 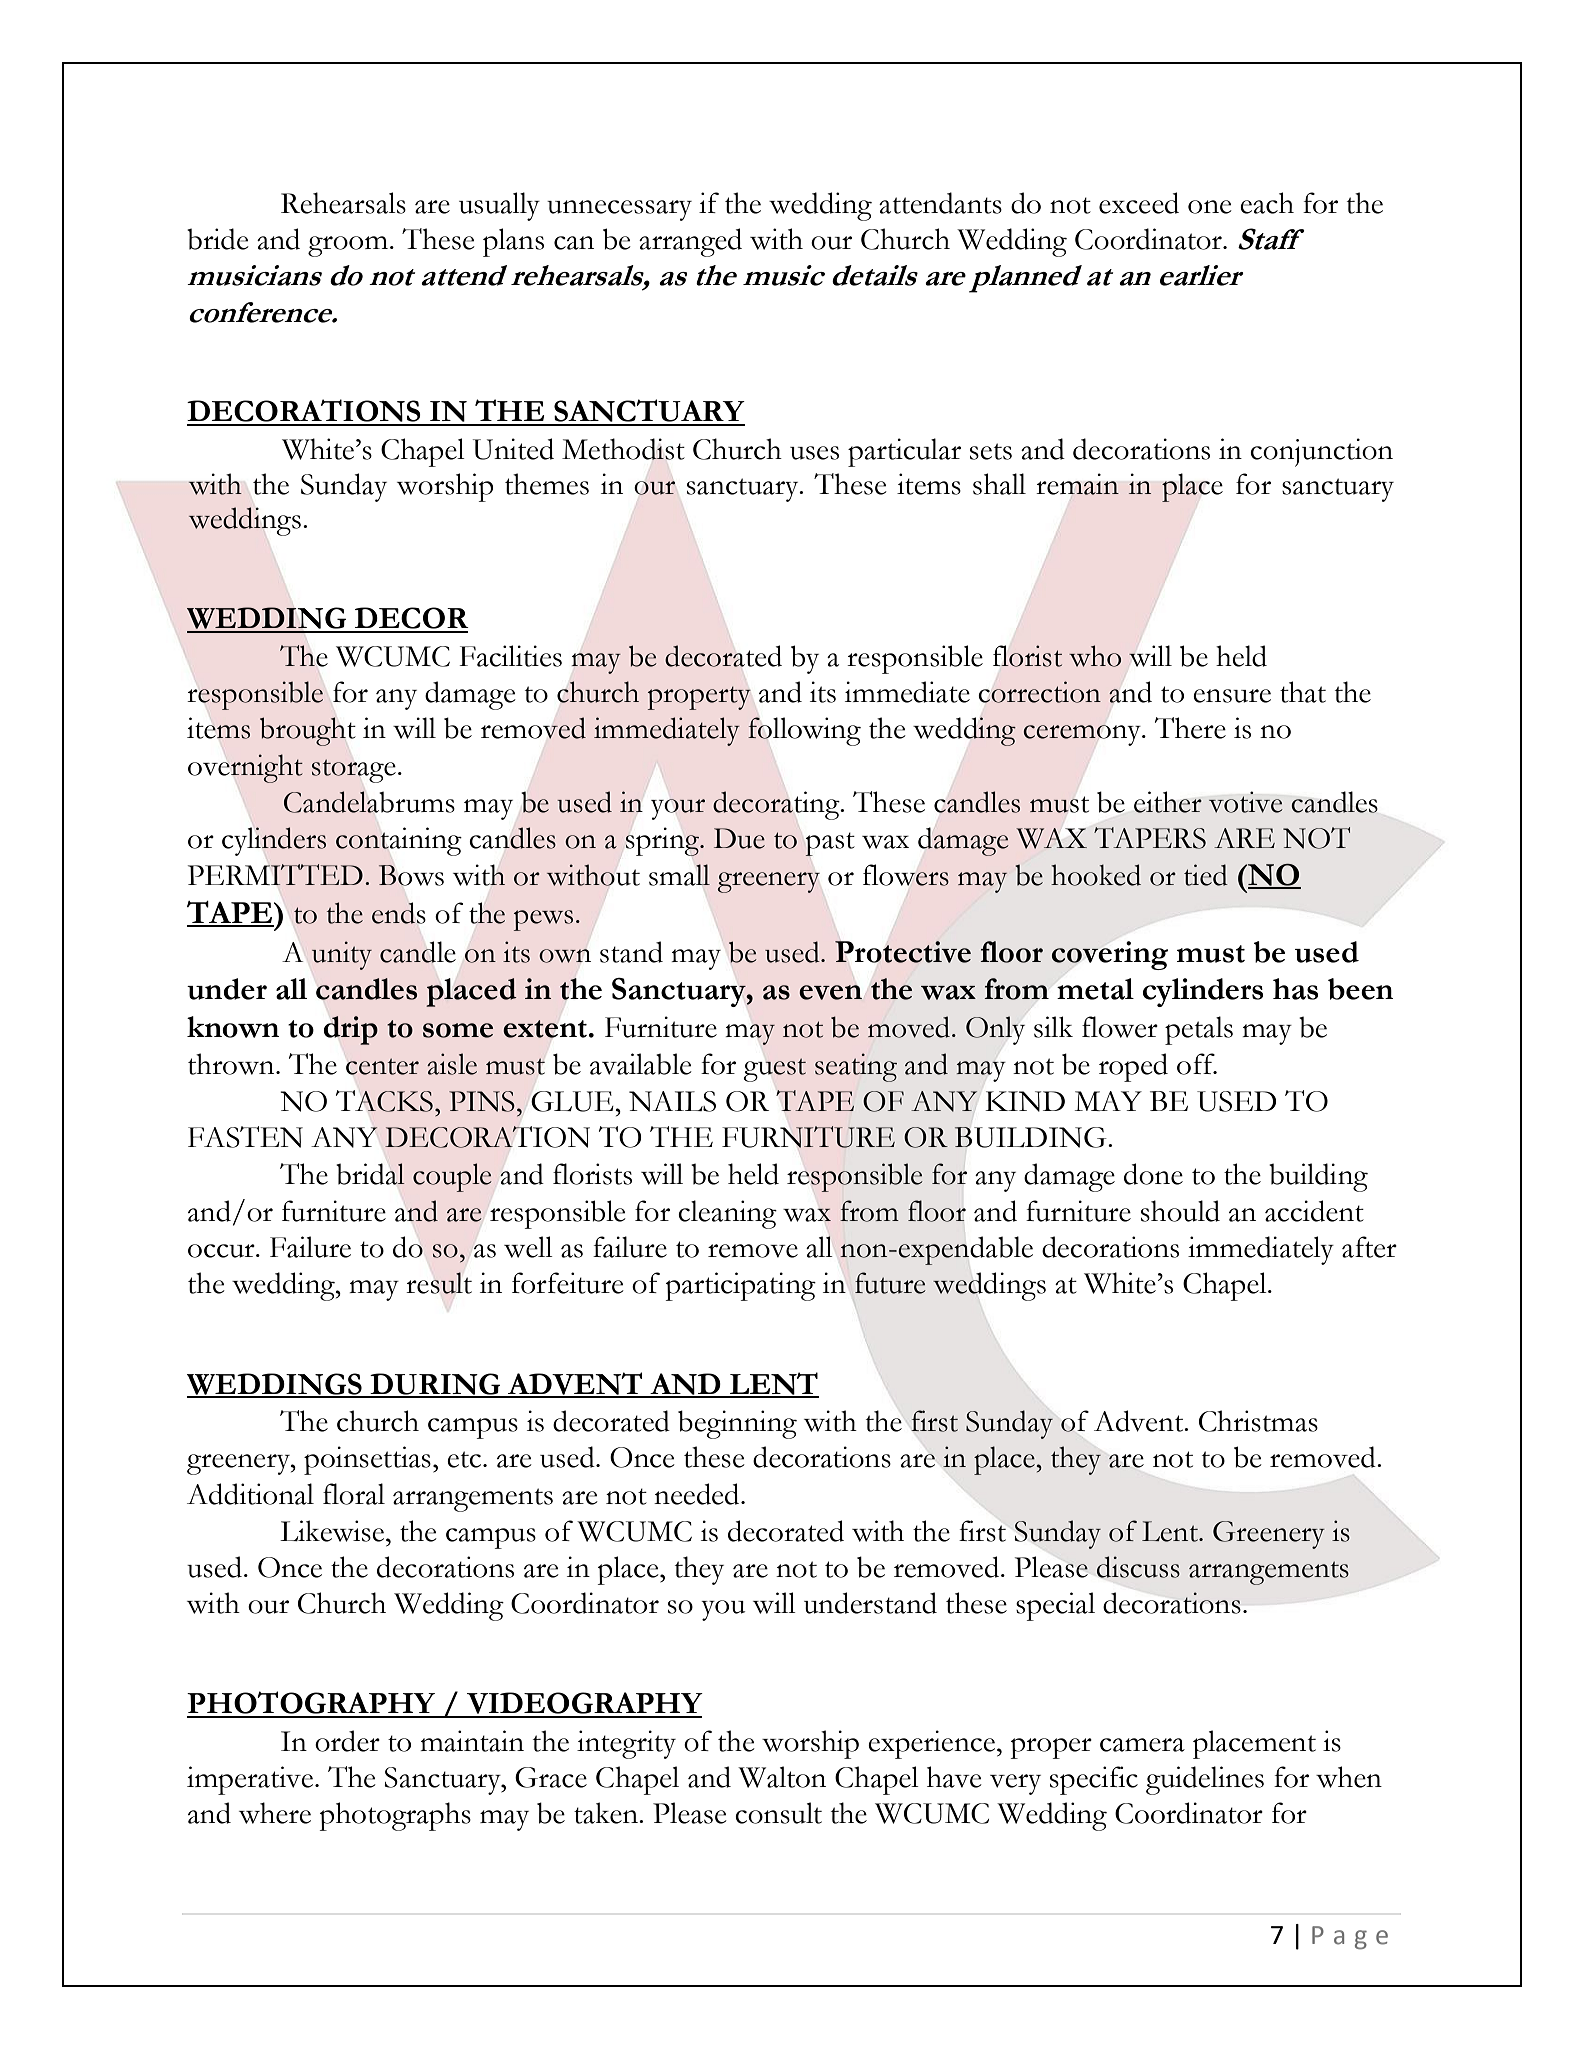 I want to click on result, so click(x=439, y=1283).
